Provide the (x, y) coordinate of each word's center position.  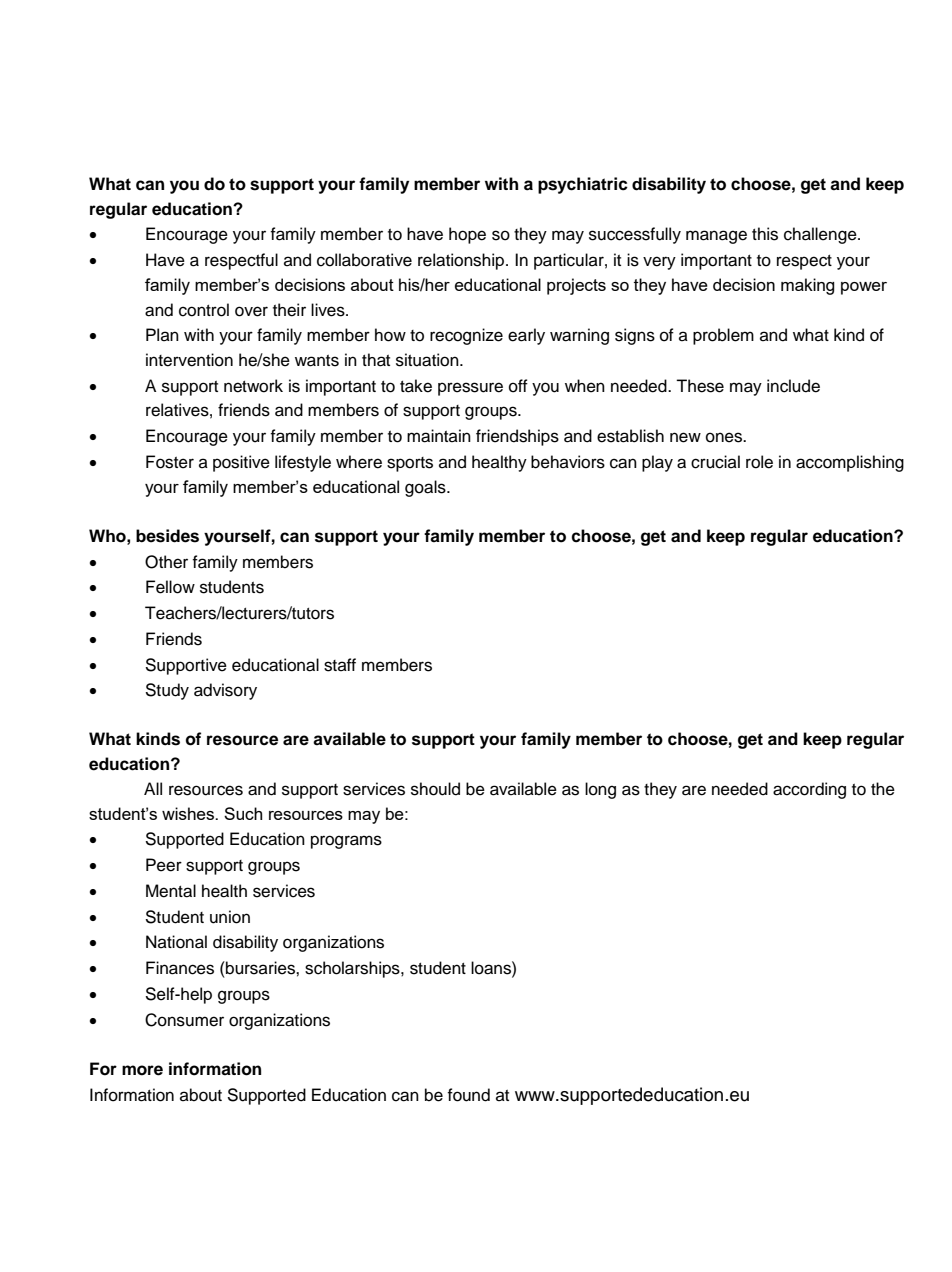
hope (467, 235)
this (765, 234)
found (468, 1095)
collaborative (364, 260)
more (142, 1070)
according (809, 790)
